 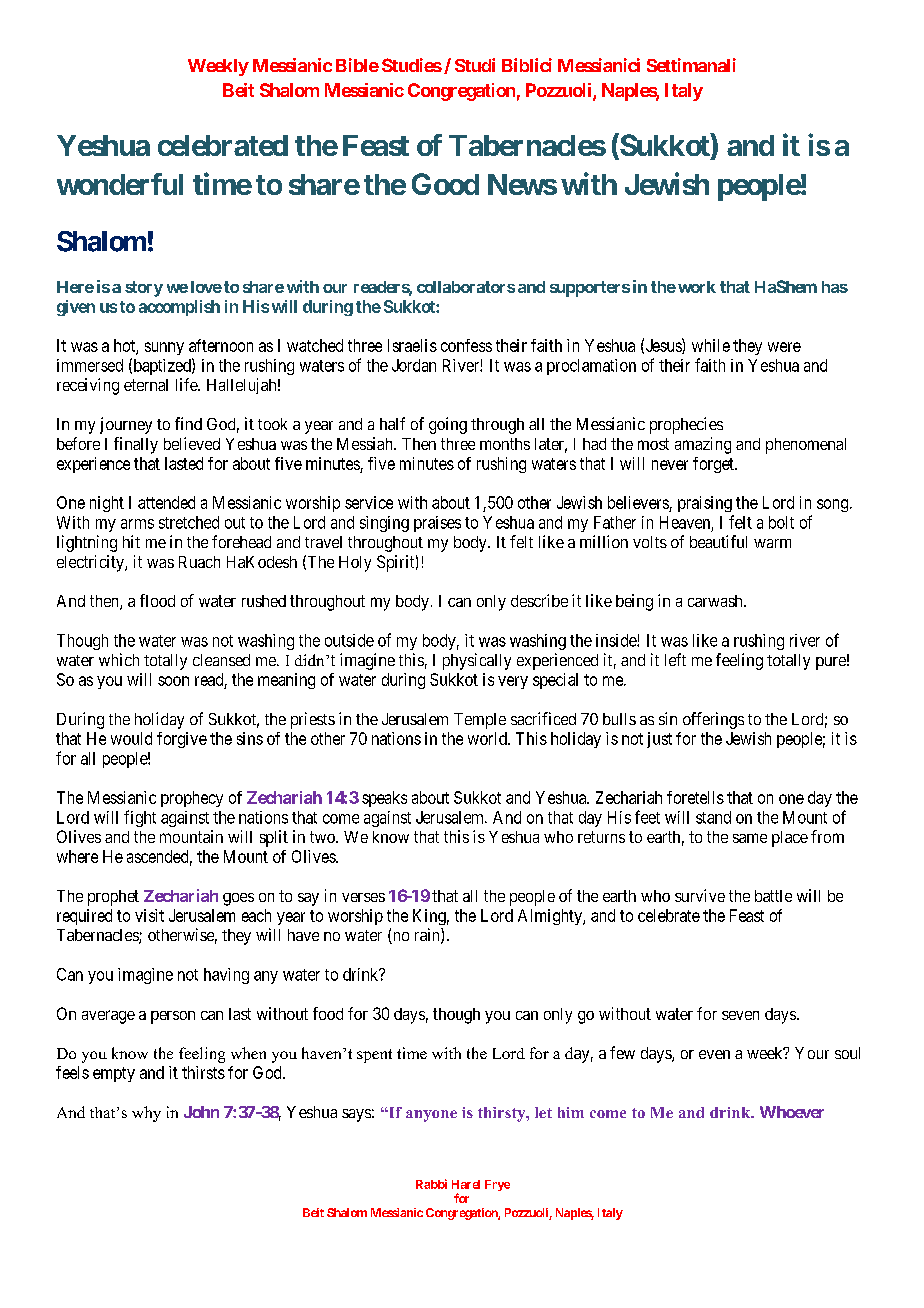 What do you see at coordinates (189, 522) in the document?
I see `stretched` at bounding box center [189, 522].
